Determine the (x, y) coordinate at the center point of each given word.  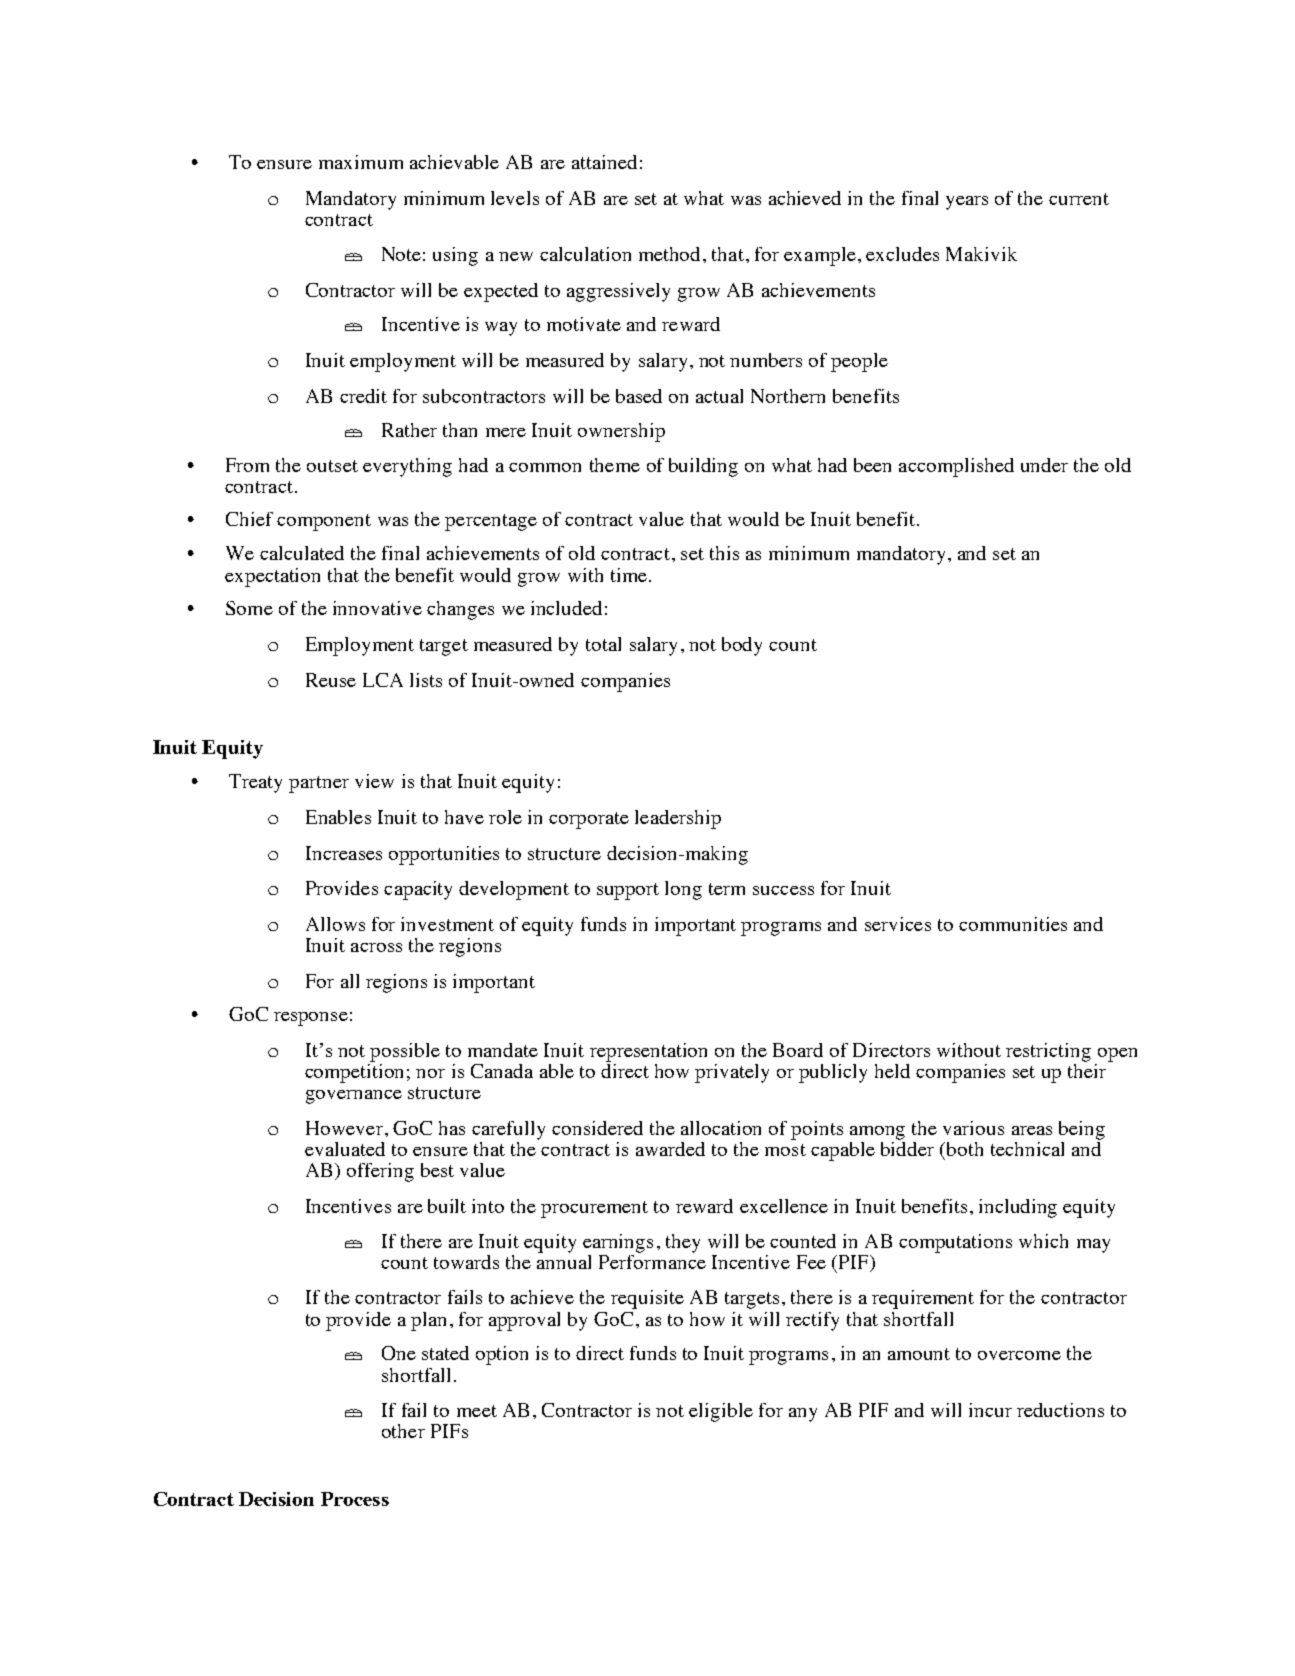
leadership (678, 819)
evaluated (345, 1149)
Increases (344, 853)
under (1044, 465)
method (669, 254)
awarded (670, 1149)
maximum (361, 162)
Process (355, 1499)
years (967, 203)
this (724, 553)
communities (1013, 924)
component (324, 522)
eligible (721, 1412)
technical (1027, 1149)
